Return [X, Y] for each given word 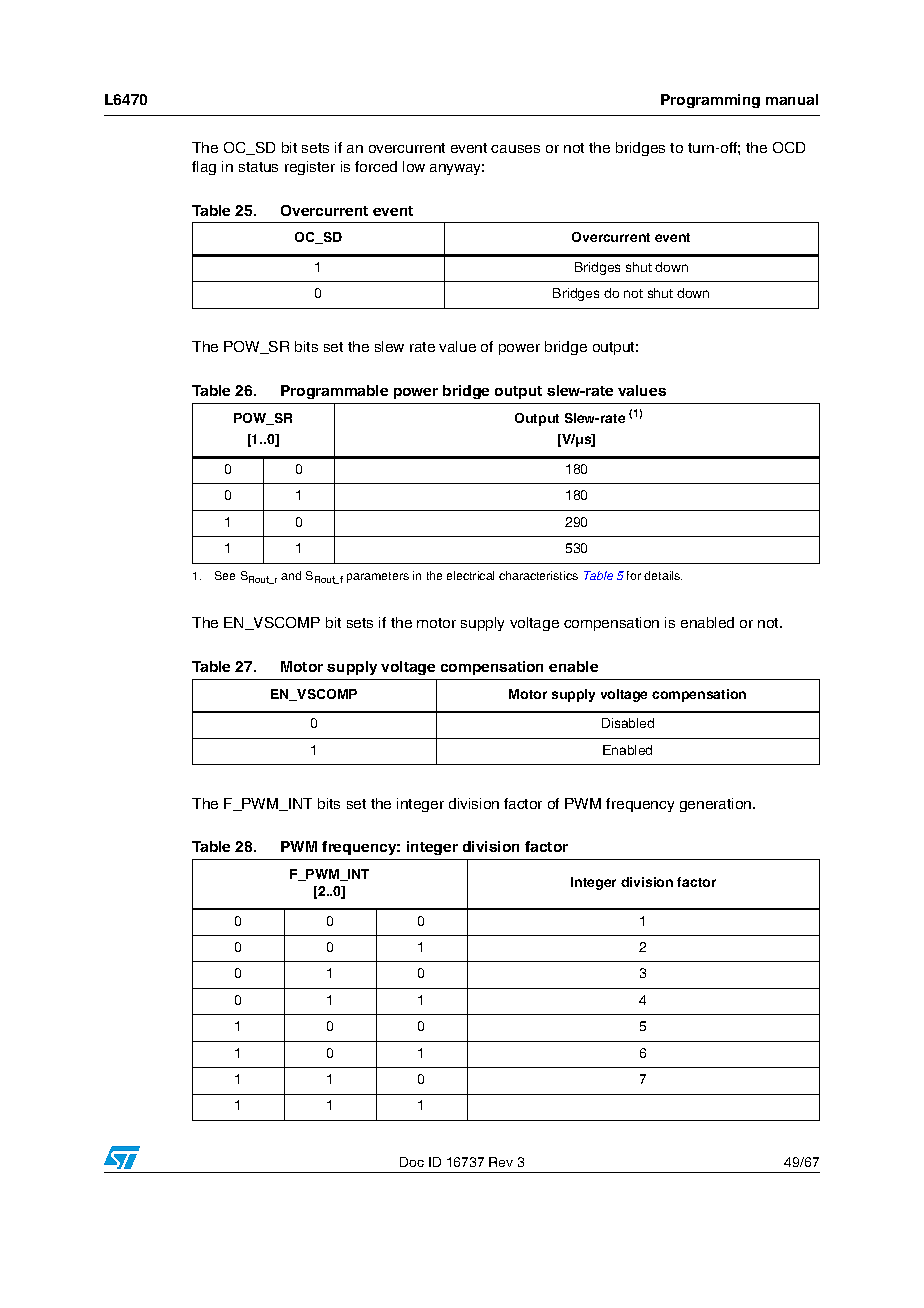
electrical [470, 575]
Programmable [334, 392]
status [258, 167]
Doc [412, 1162]
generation [717, 805]
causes [515, 149]
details [663, 575]
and [291, 575]
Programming [710, 101]
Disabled [628, 723]
